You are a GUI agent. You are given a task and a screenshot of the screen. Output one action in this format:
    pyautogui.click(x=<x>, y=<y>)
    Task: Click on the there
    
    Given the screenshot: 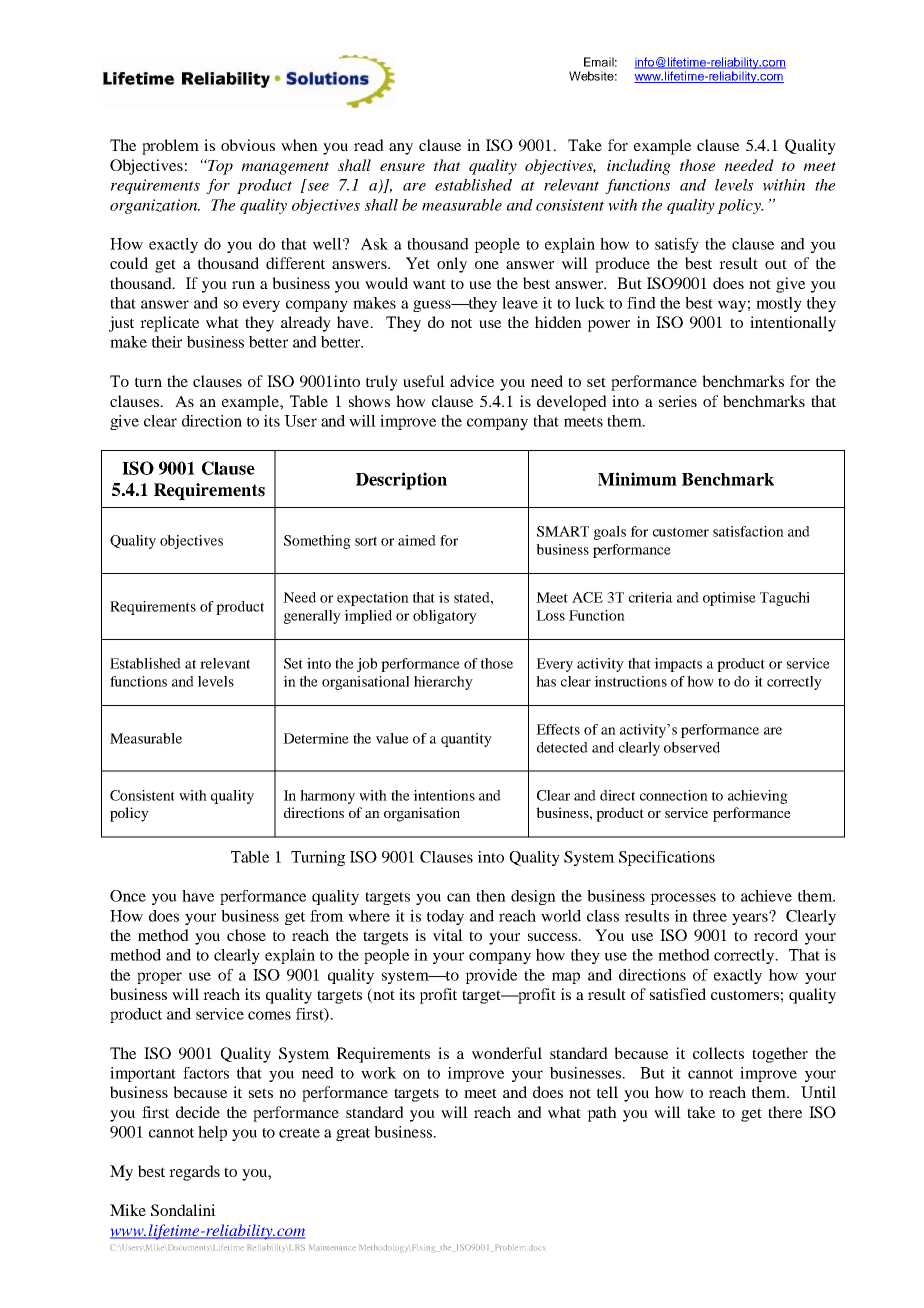 What is the action you would take?
    pyautogui.click(x=785, y=1112)
